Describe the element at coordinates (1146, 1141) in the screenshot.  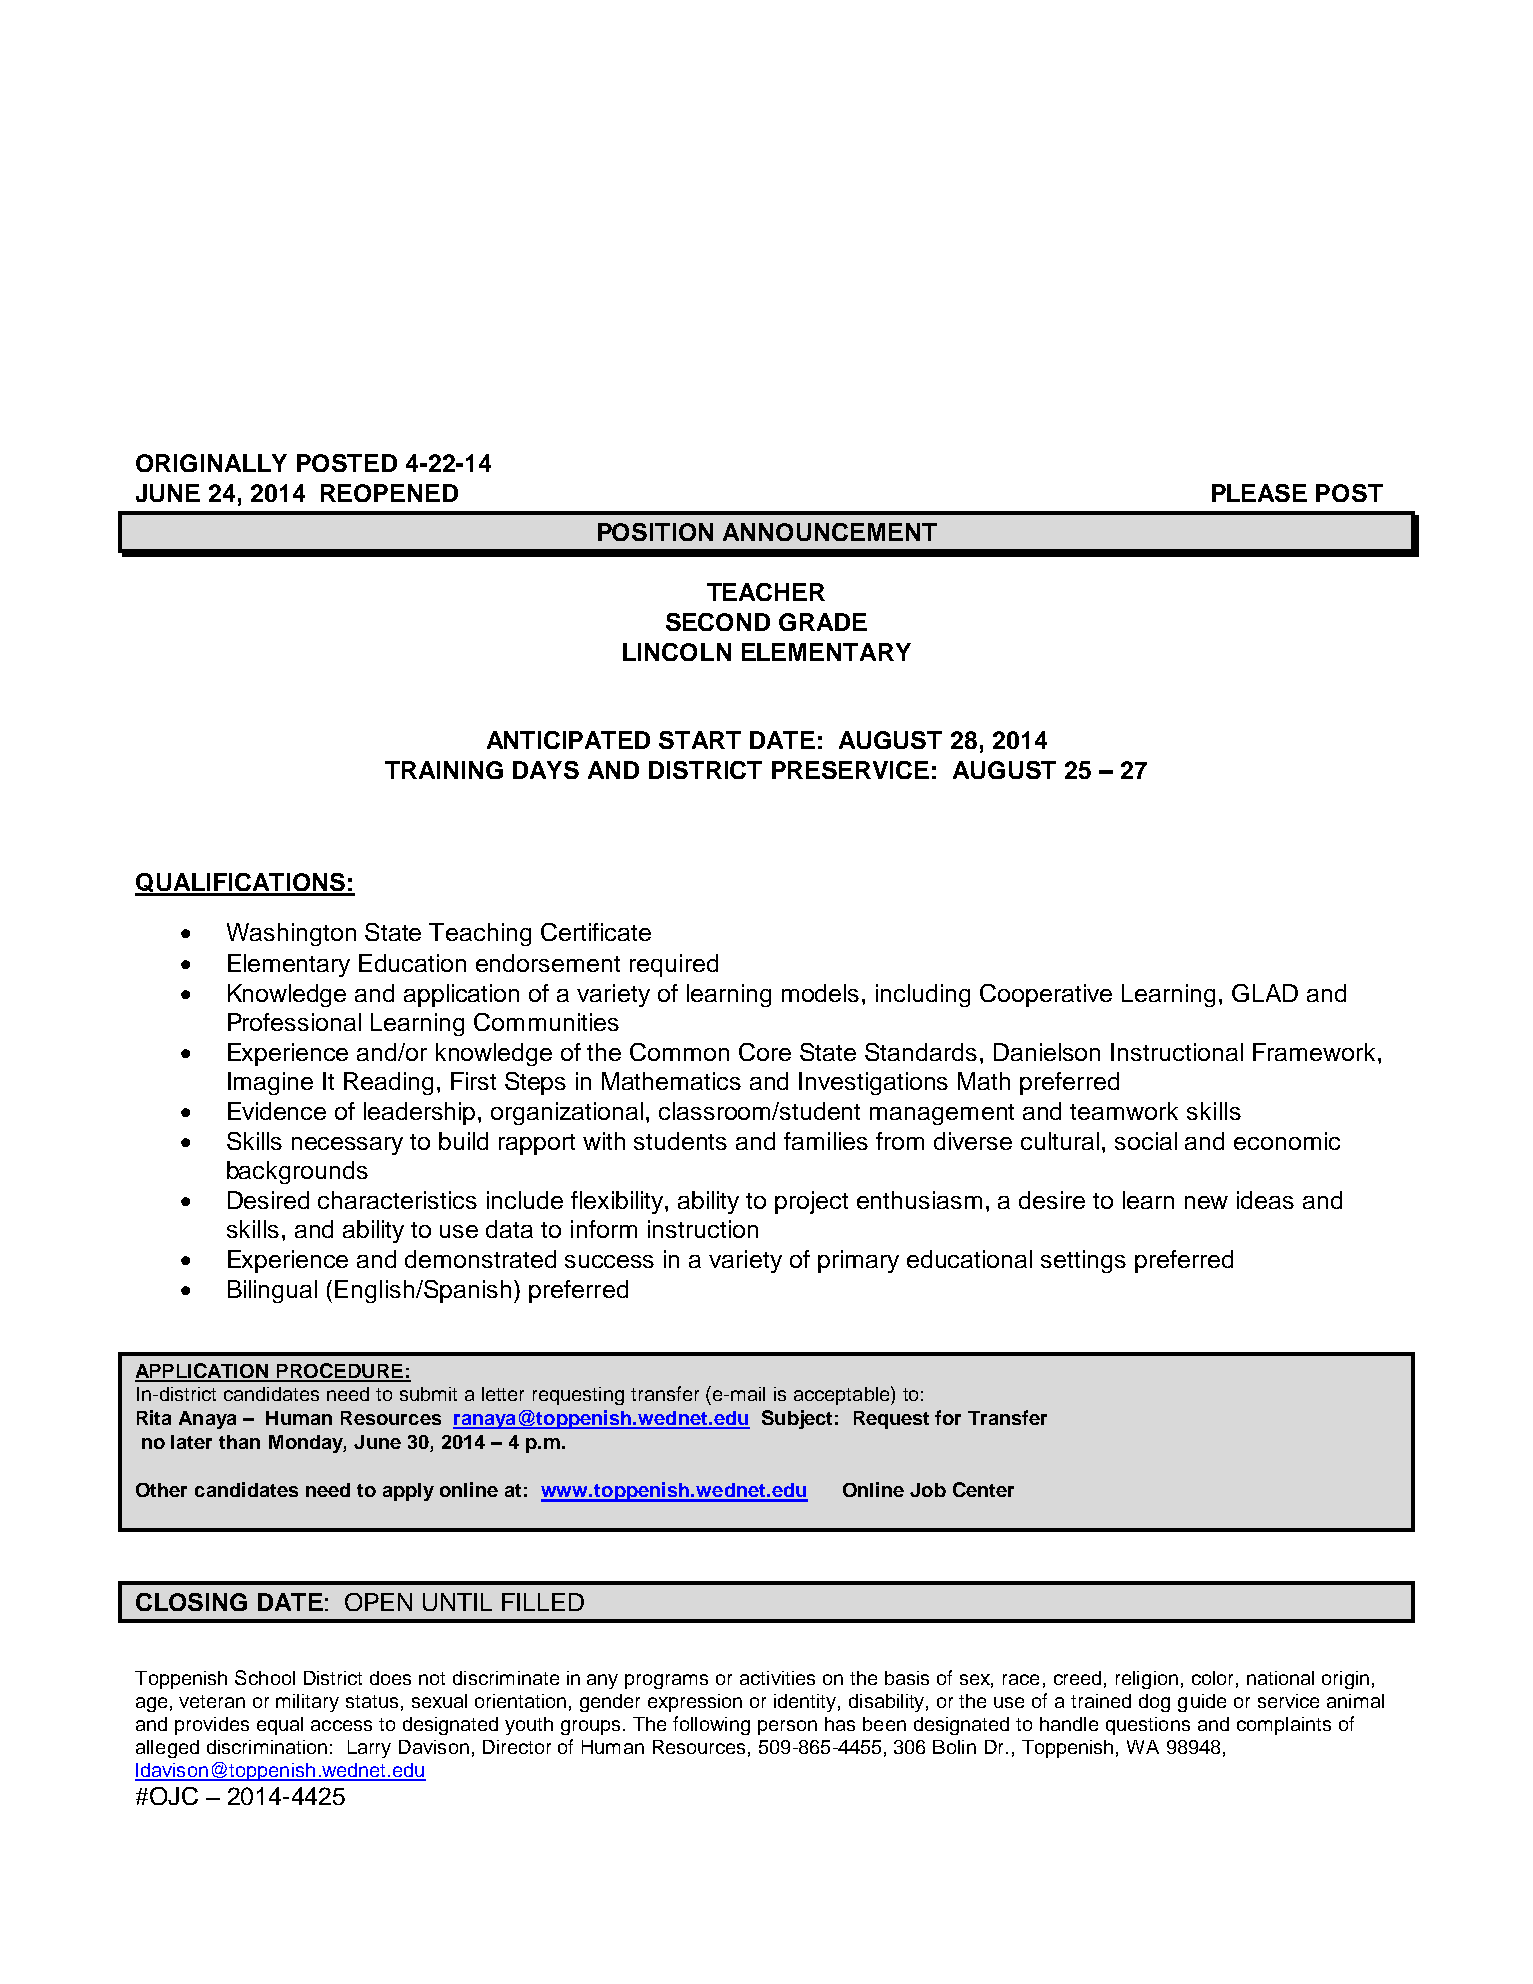
I see `social` at that location.
